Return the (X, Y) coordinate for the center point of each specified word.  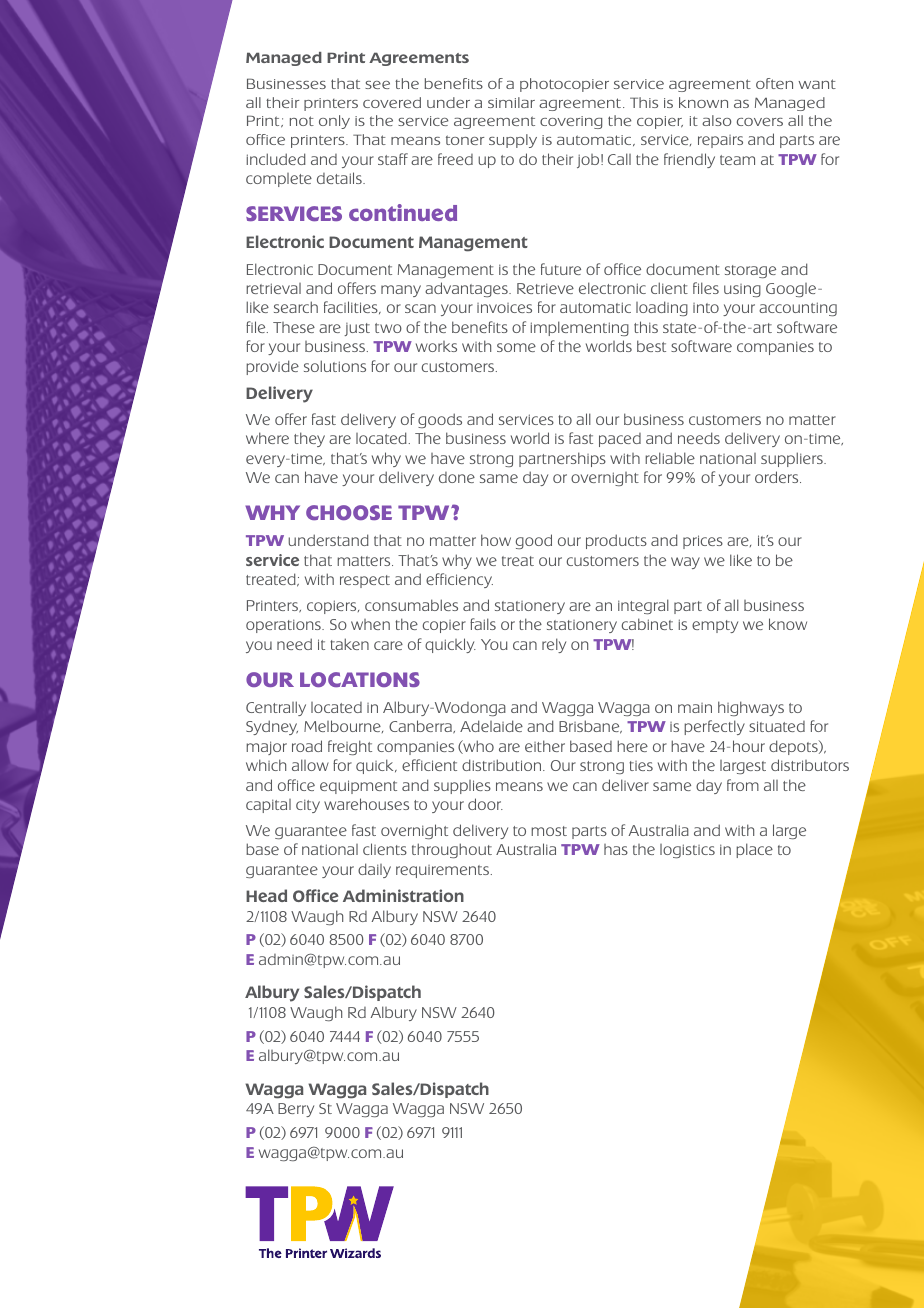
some (516, 347)
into (706, 308)
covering (571, 122)
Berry (296, 1110)
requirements (442, 871)
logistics (687, 851)
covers (760, 122)
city (308, 806)
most (549, 831)
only (334, 122)
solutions (335, 366)
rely (554, 645)
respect (365, 581)
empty (715, 626)
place (754, 850)
